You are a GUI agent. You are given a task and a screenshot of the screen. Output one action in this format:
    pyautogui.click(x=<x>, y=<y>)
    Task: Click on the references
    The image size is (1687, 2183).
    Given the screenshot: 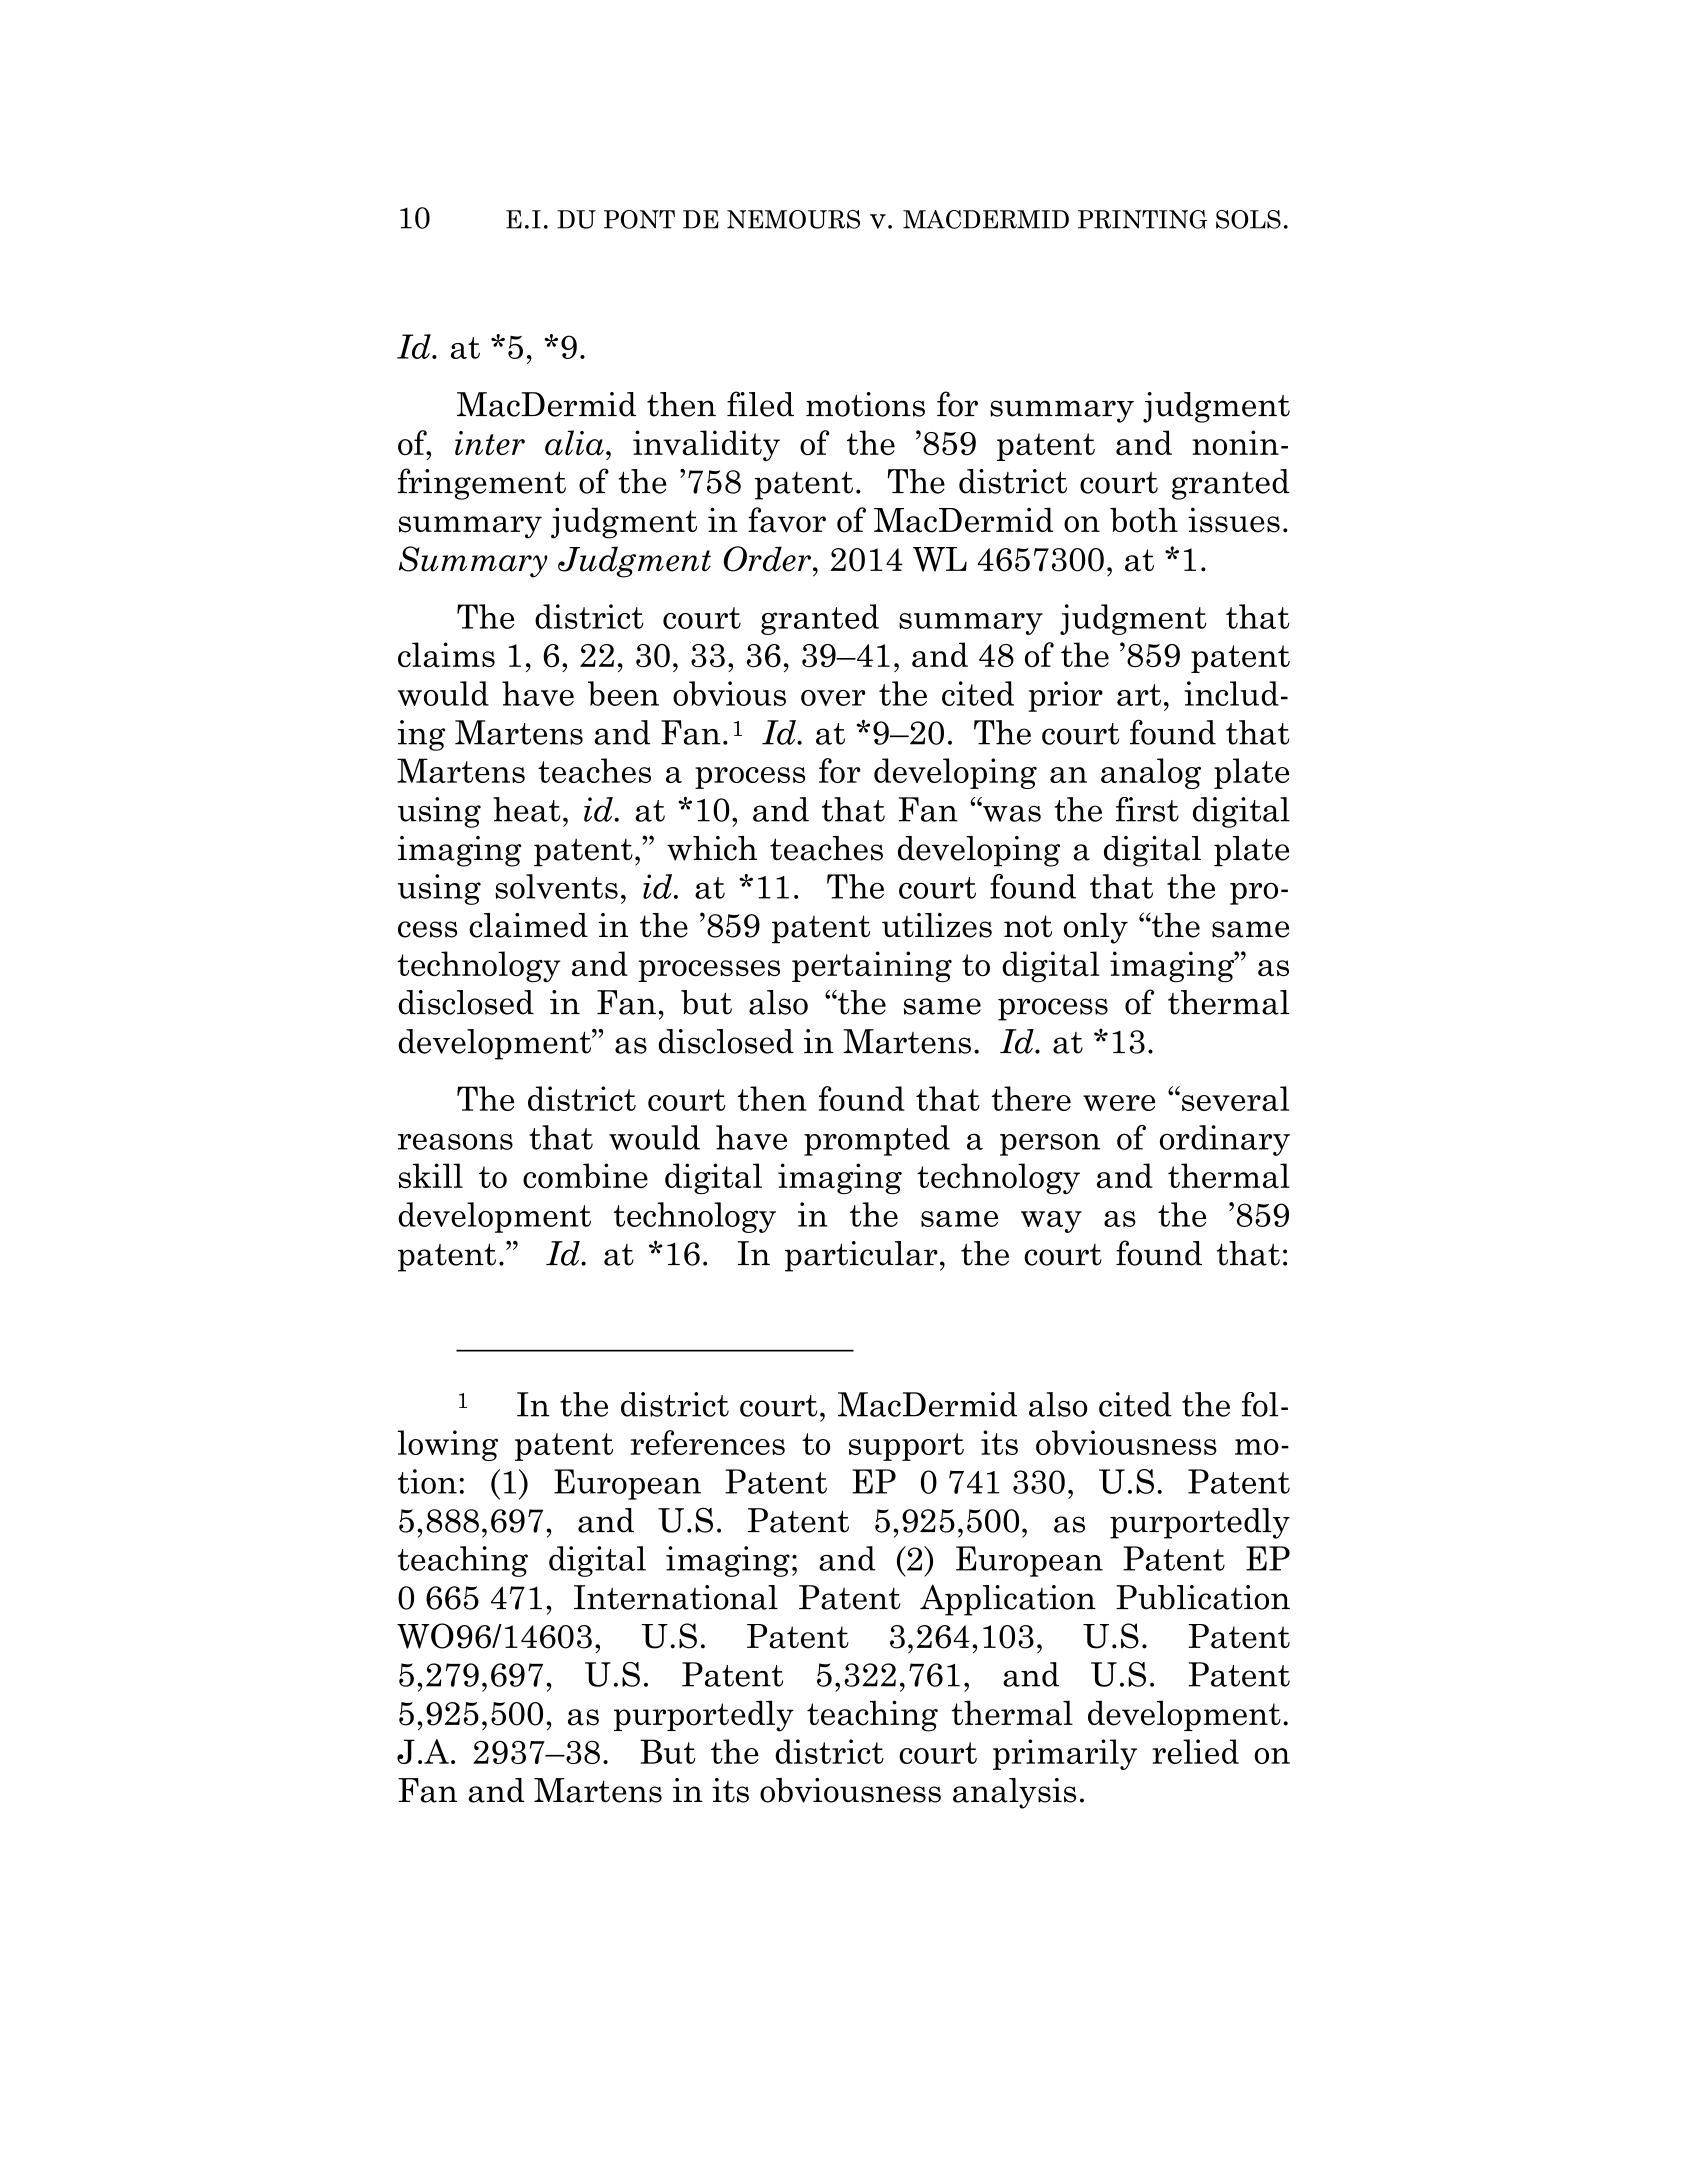 What is the action you would take?
    pyautogui.click(x=708, y=1442)
